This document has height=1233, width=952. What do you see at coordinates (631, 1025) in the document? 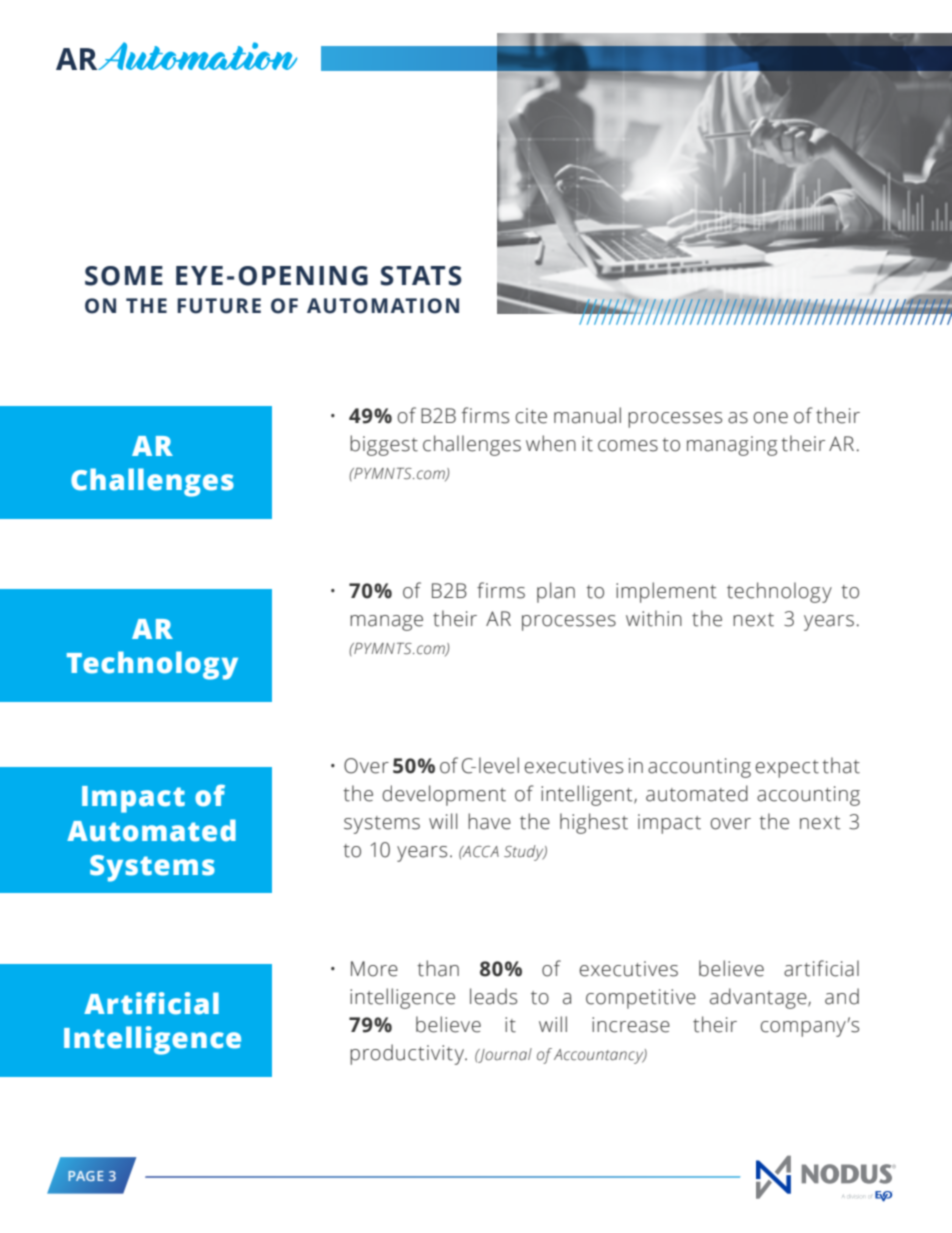
I see `increase` at bounding box center [631, 1025].
